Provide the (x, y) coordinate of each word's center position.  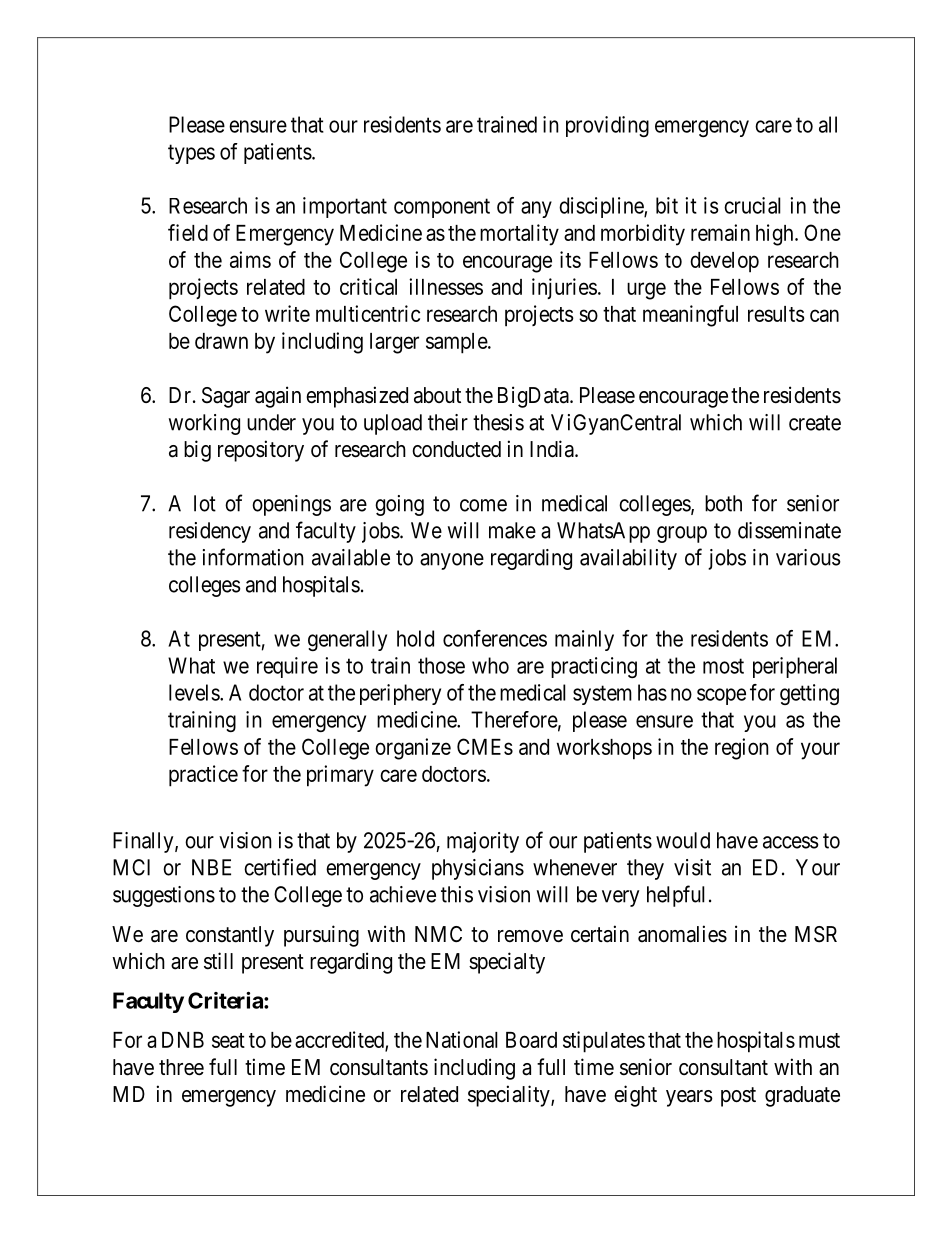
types (191, 154)
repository (261, 451)
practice (203, 776)
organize (413, 749)
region (742, 749)
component (442, 208)
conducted (456, 449)
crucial (752, 205)
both (723, 503)
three (181, 1067)
